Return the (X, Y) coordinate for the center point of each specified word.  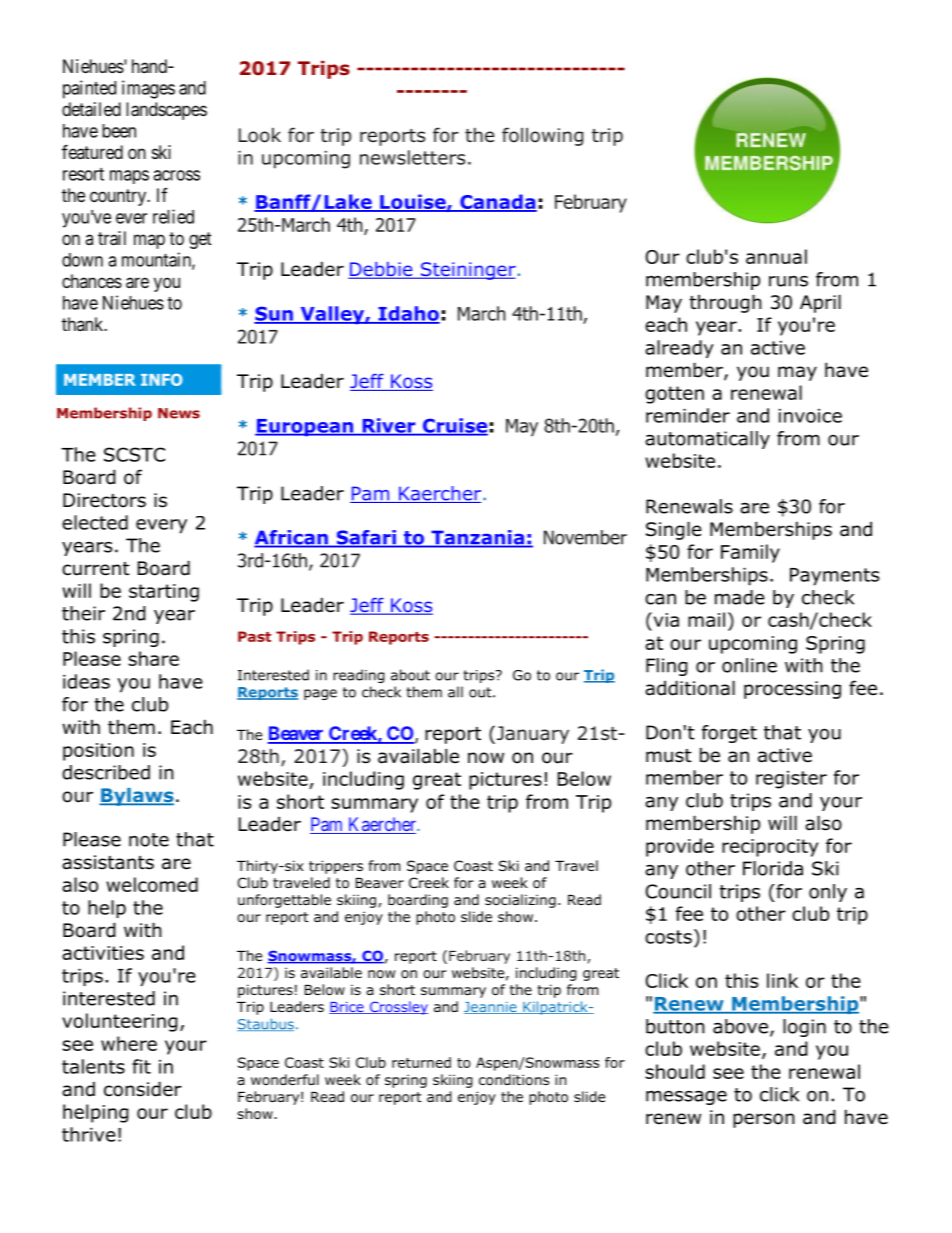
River (389, 426)
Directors (104, 500)
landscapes (166, 111)
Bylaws (136, 797)
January (531, 734)
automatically (707, 440)
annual (776, 256)
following (542, 136)
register (791, 780)
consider (143, 1089)
